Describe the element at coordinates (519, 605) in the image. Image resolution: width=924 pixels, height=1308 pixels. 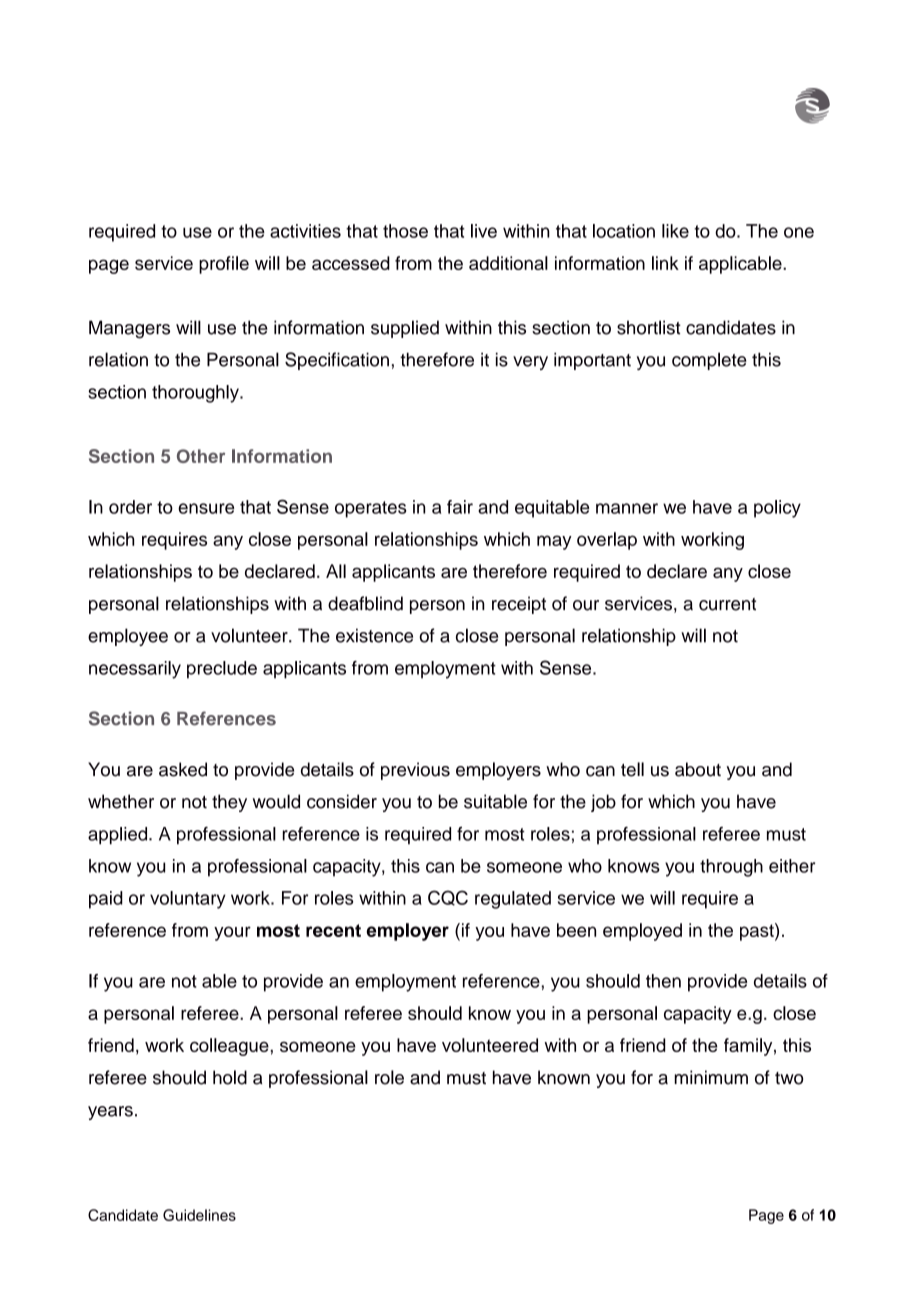
I see `receipt` at that location.
